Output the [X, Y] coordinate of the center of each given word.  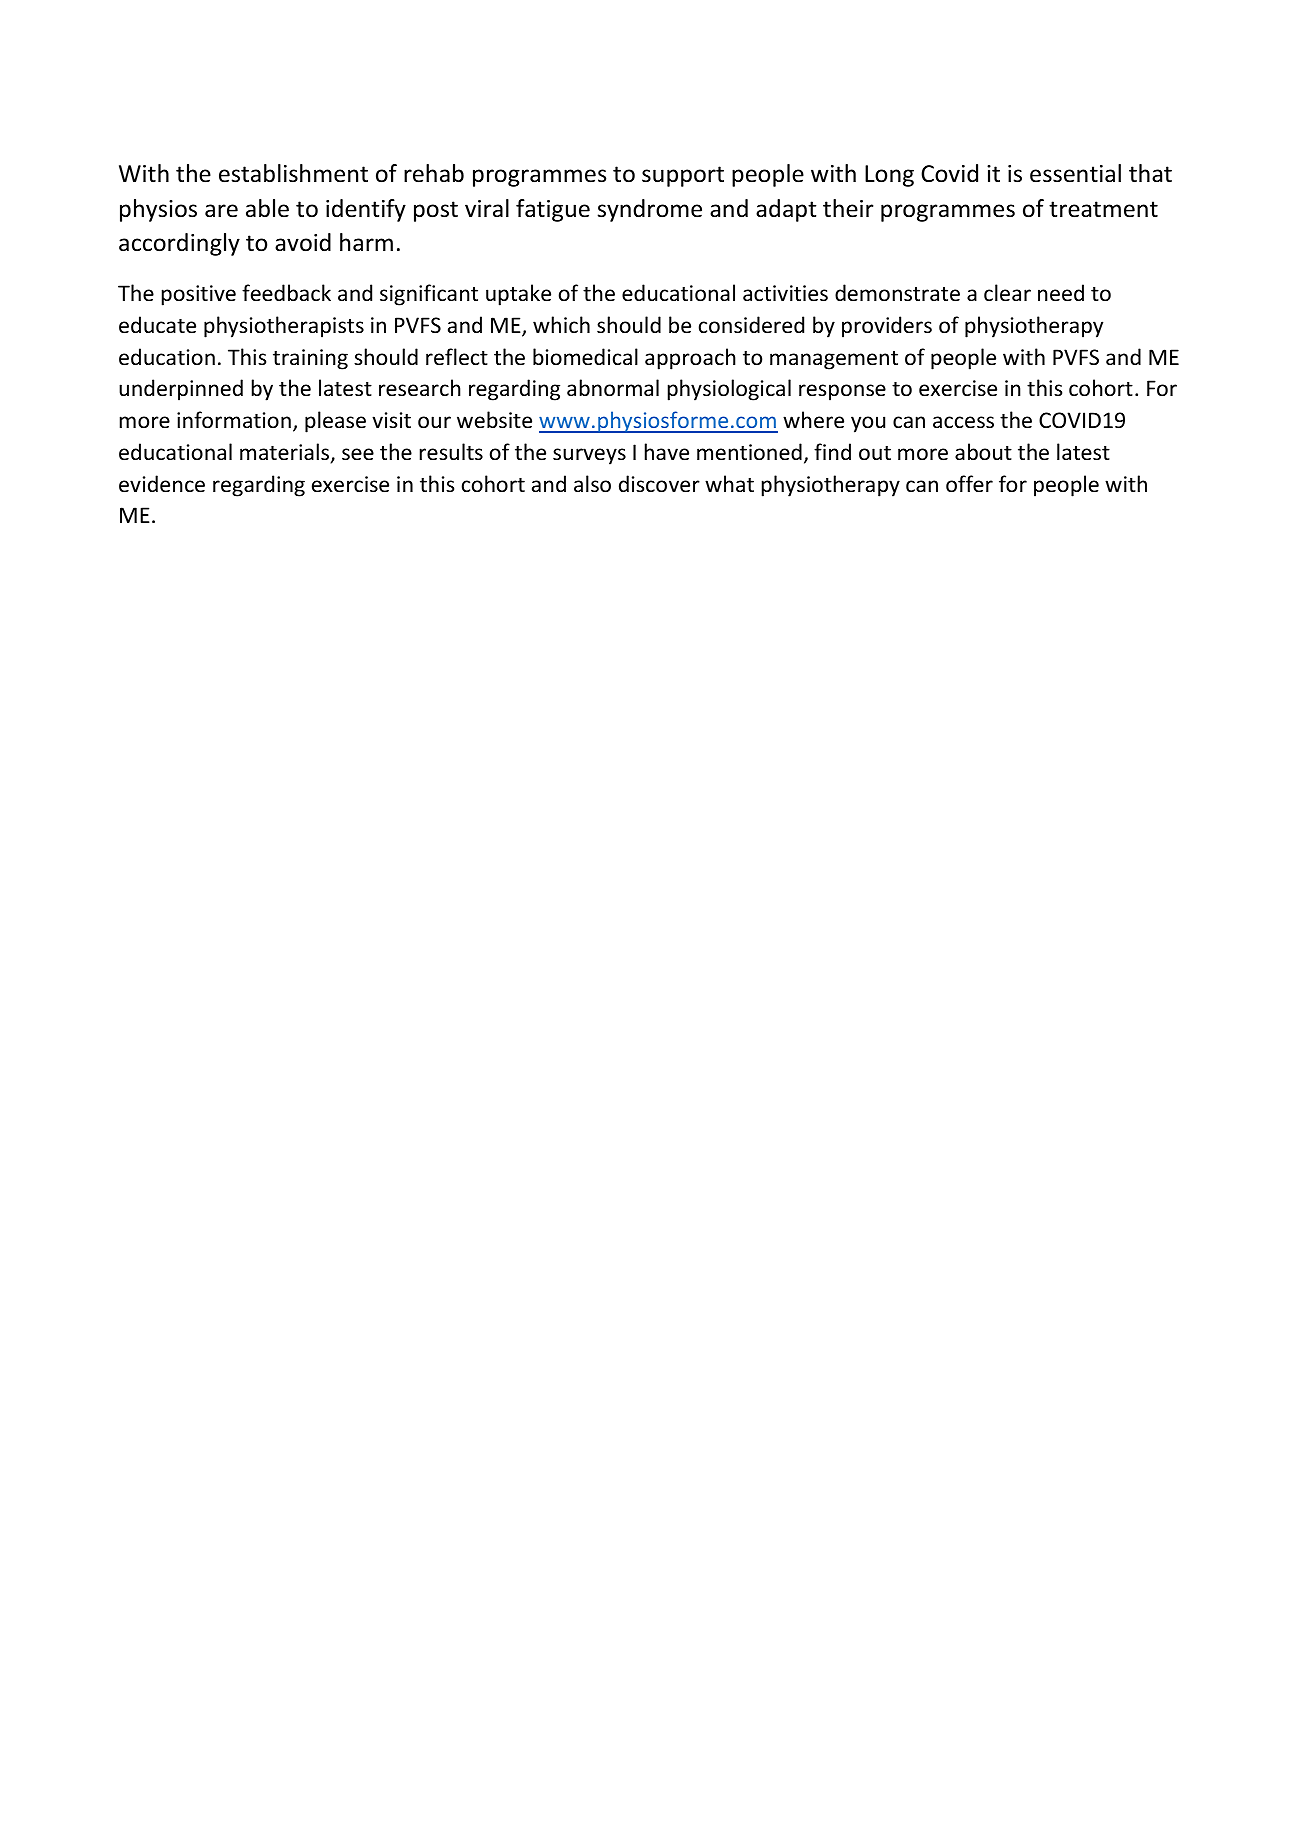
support [683, 176]
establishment [293, 173]
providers [887, 327]
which [561, 324]
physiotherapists [284, 327]
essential [1075, 173]
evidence [162, 484]
